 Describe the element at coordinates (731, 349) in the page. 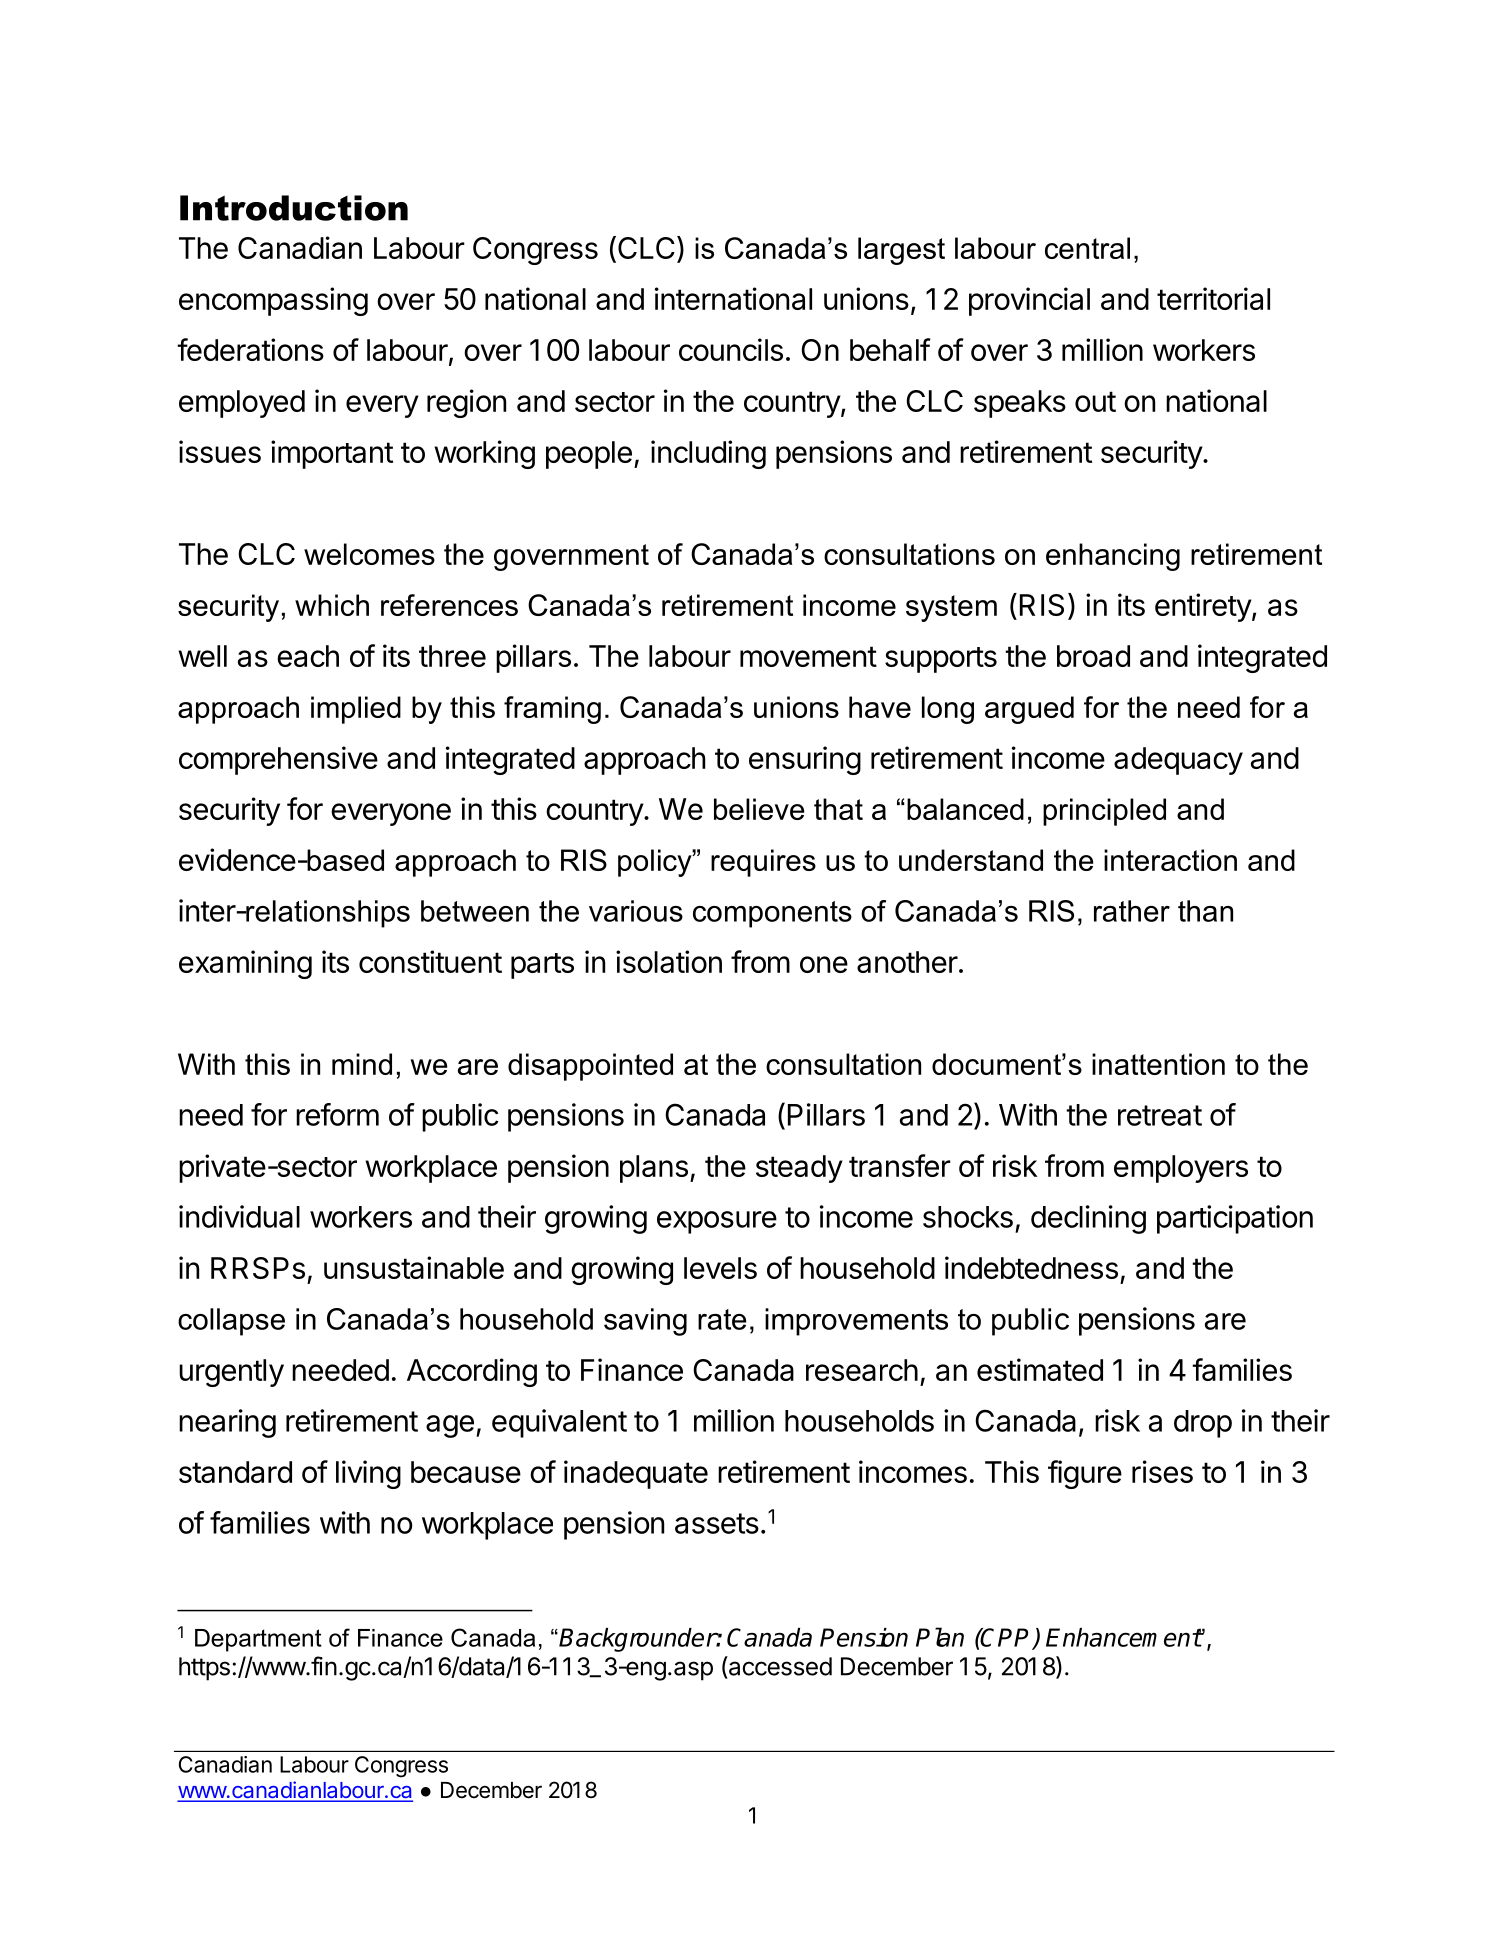

I see `councils` at that location.
